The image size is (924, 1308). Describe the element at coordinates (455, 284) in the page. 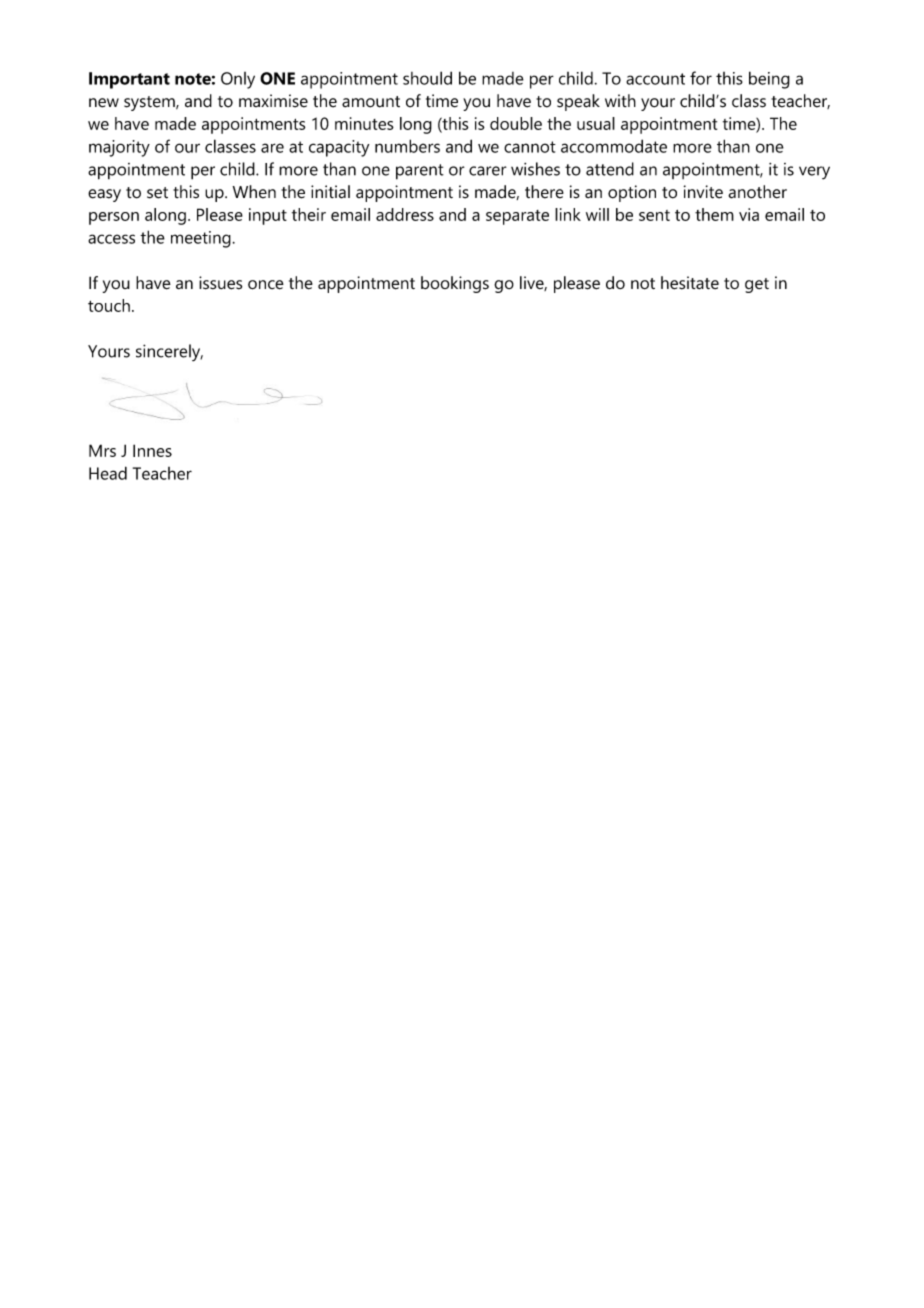

I see `bookings` at that location.
